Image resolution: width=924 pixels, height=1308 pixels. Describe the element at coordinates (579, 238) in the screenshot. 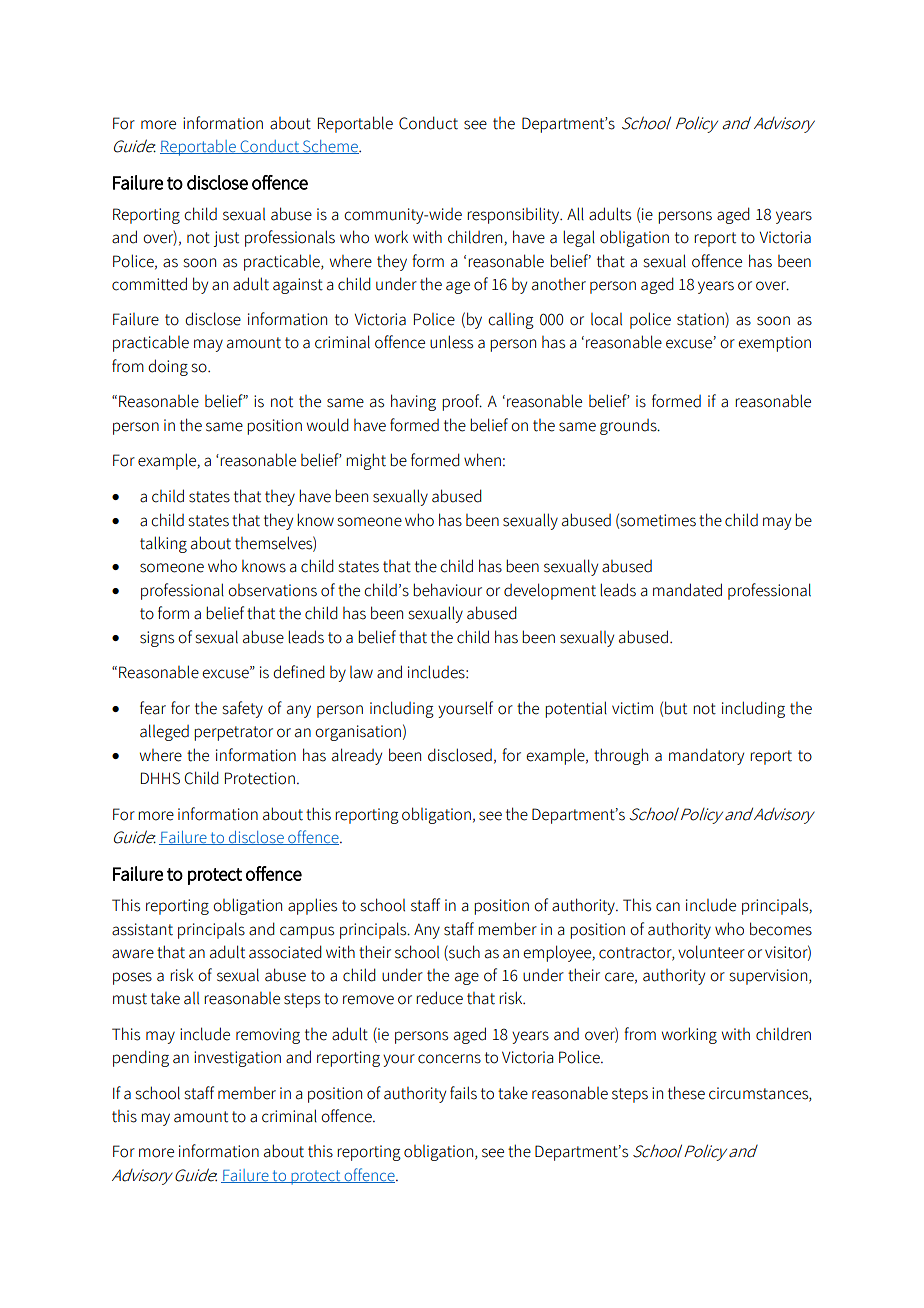

I see `legal` at that location.
